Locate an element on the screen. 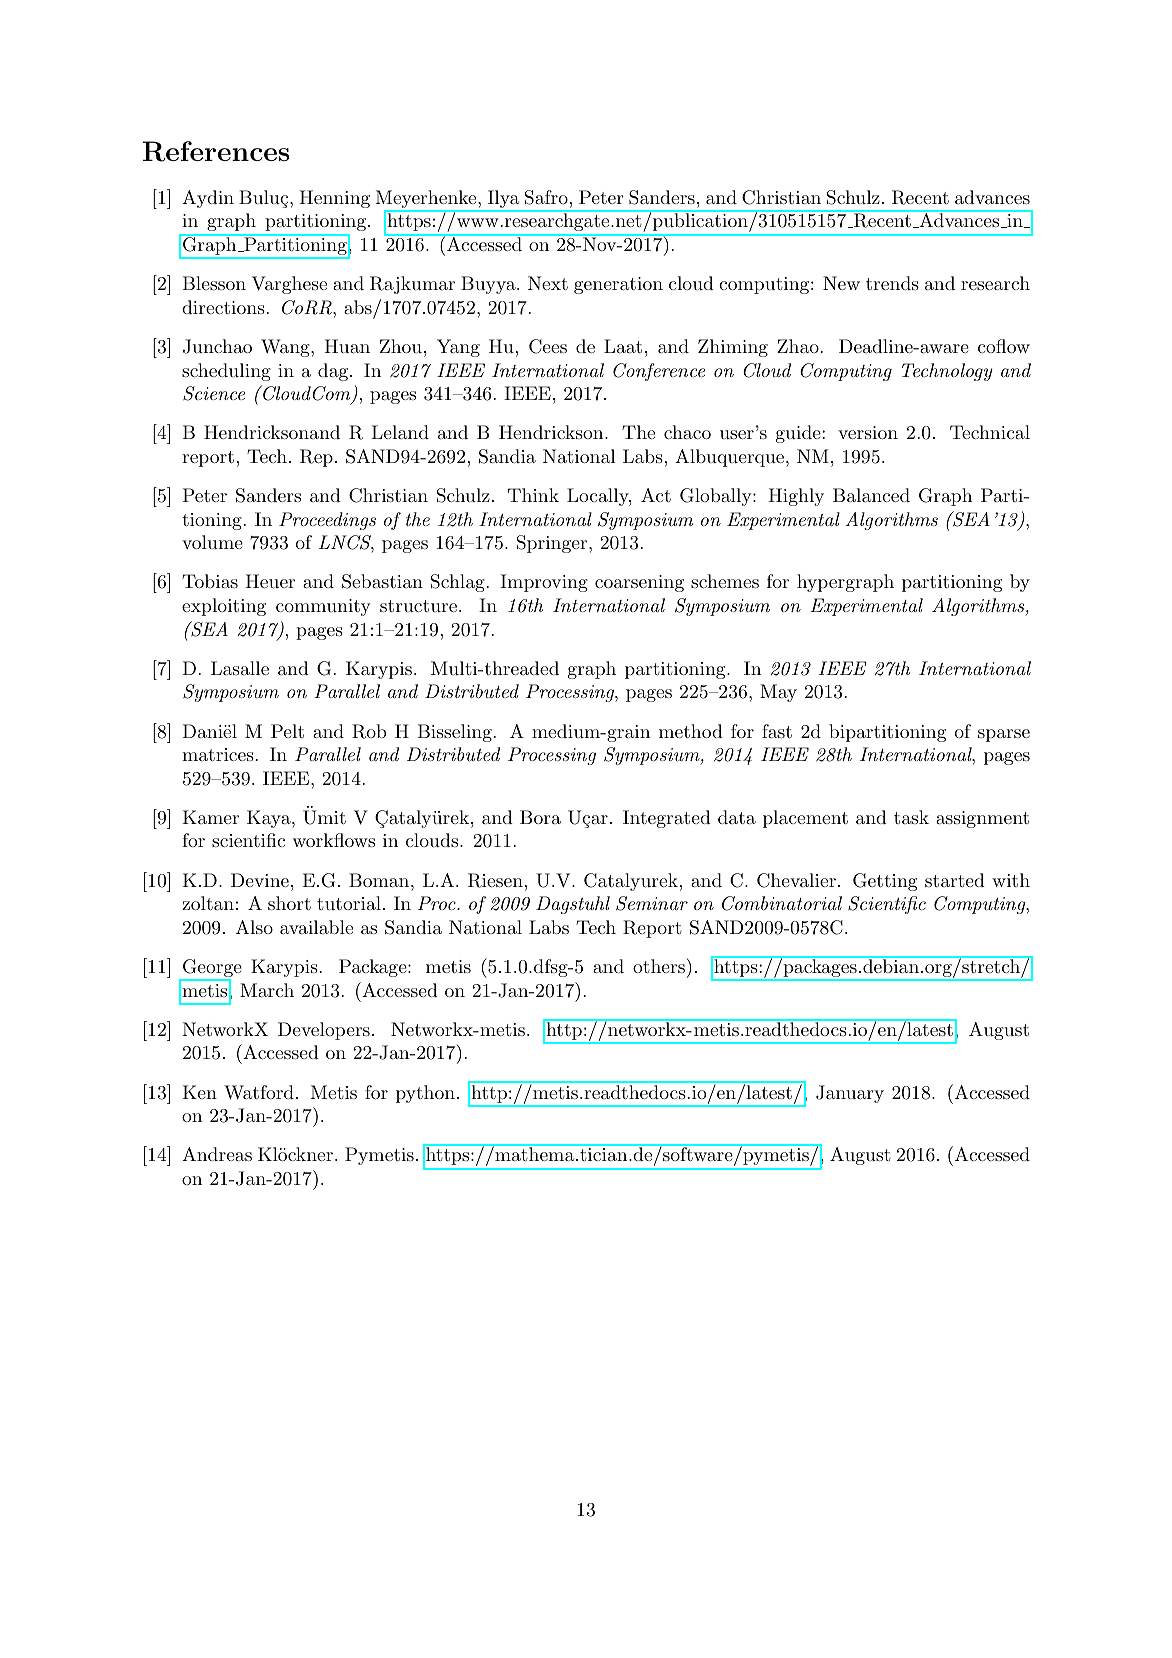 The height and width of the screenshot is (1658, 1172). available is located at coordinates (316, 927).
